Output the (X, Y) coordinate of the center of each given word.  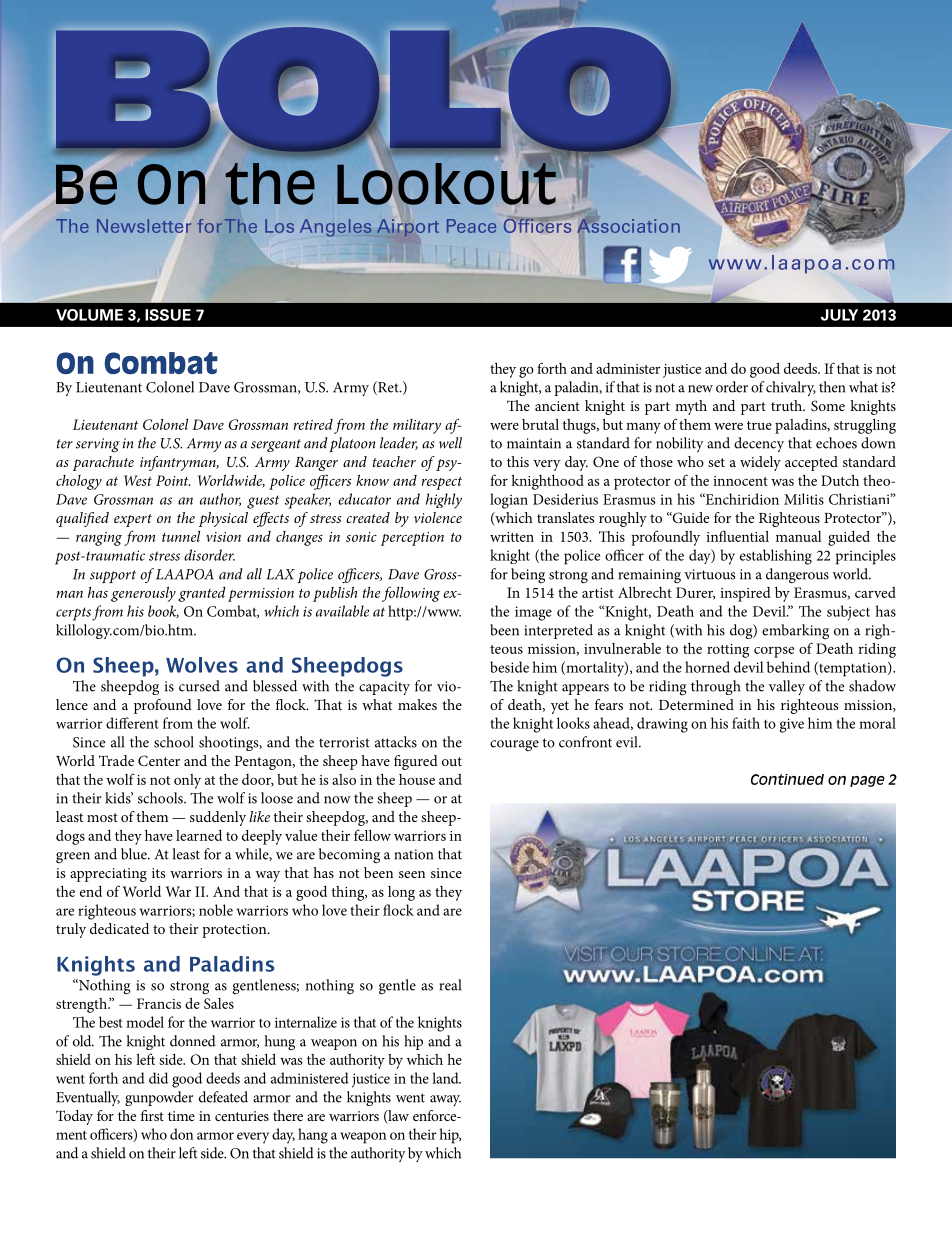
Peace (471, 226)
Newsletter (144, 226)
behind (788, 667)
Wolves (202, 665)
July (839, 315)
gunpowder (159, 1098)
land (446, 1078)
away (445, 1100)
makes (417, 704)
